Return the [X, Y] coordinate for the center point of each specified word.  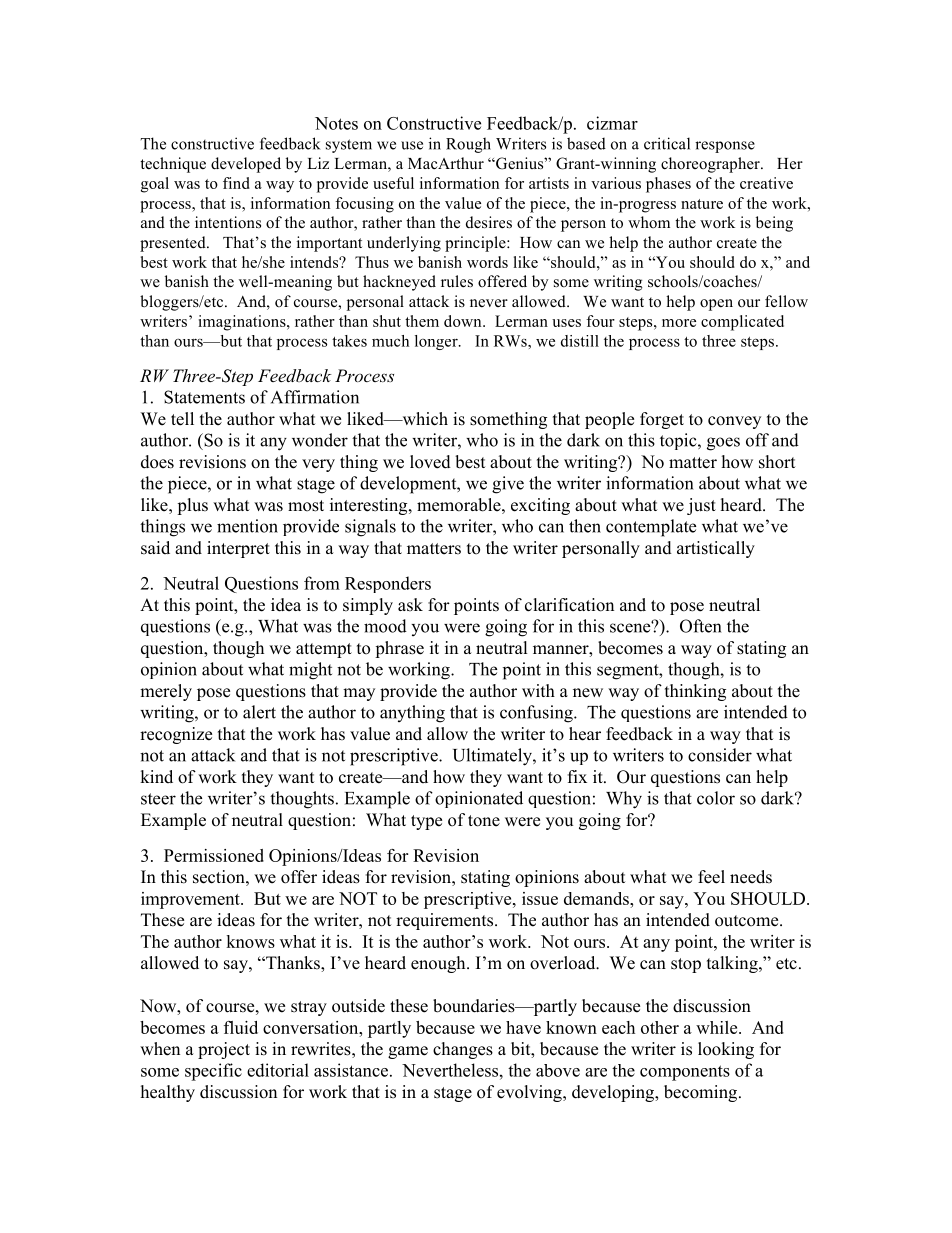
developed [246, 165]
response [725, 147]
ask [410, 605]
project [224, 1050]
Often [700, 626]
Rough [468, 145]
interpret [238, 549]
